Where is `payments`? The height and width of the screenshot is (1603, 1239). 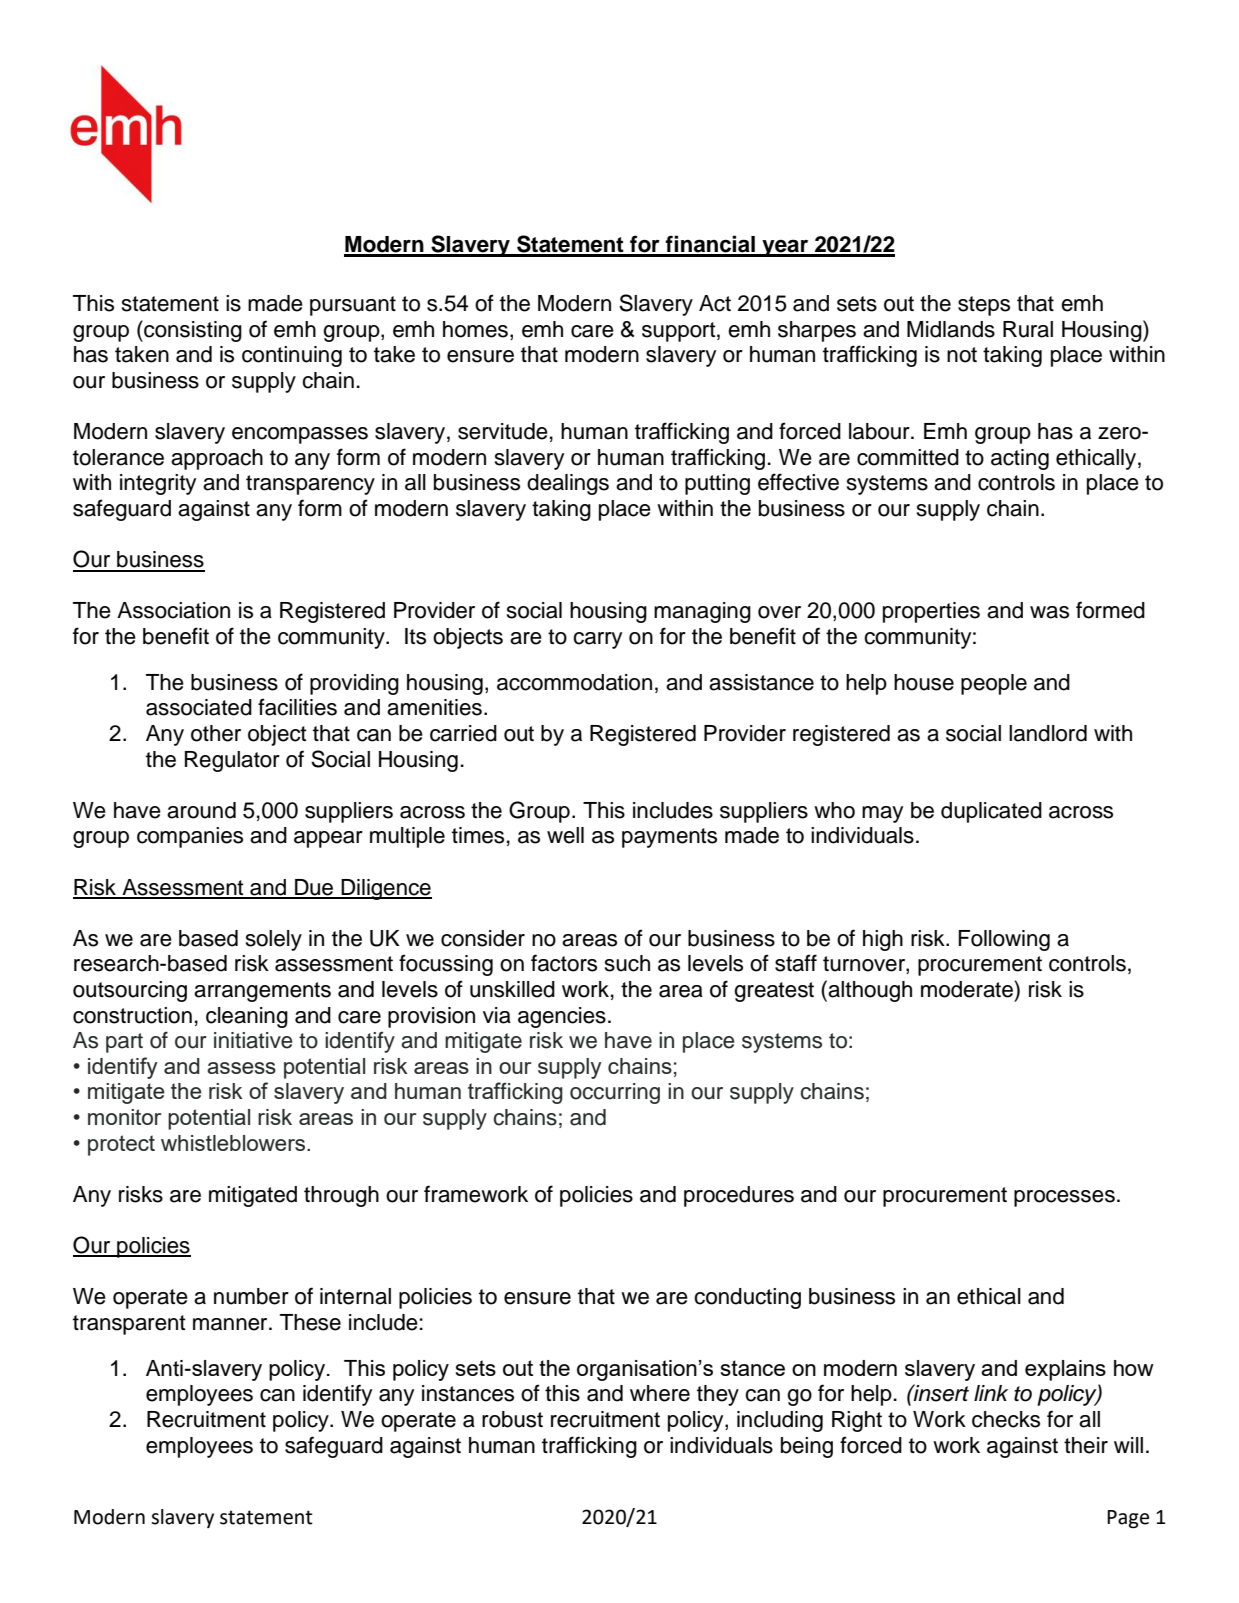 payments is located at coordinates (669, 838).
